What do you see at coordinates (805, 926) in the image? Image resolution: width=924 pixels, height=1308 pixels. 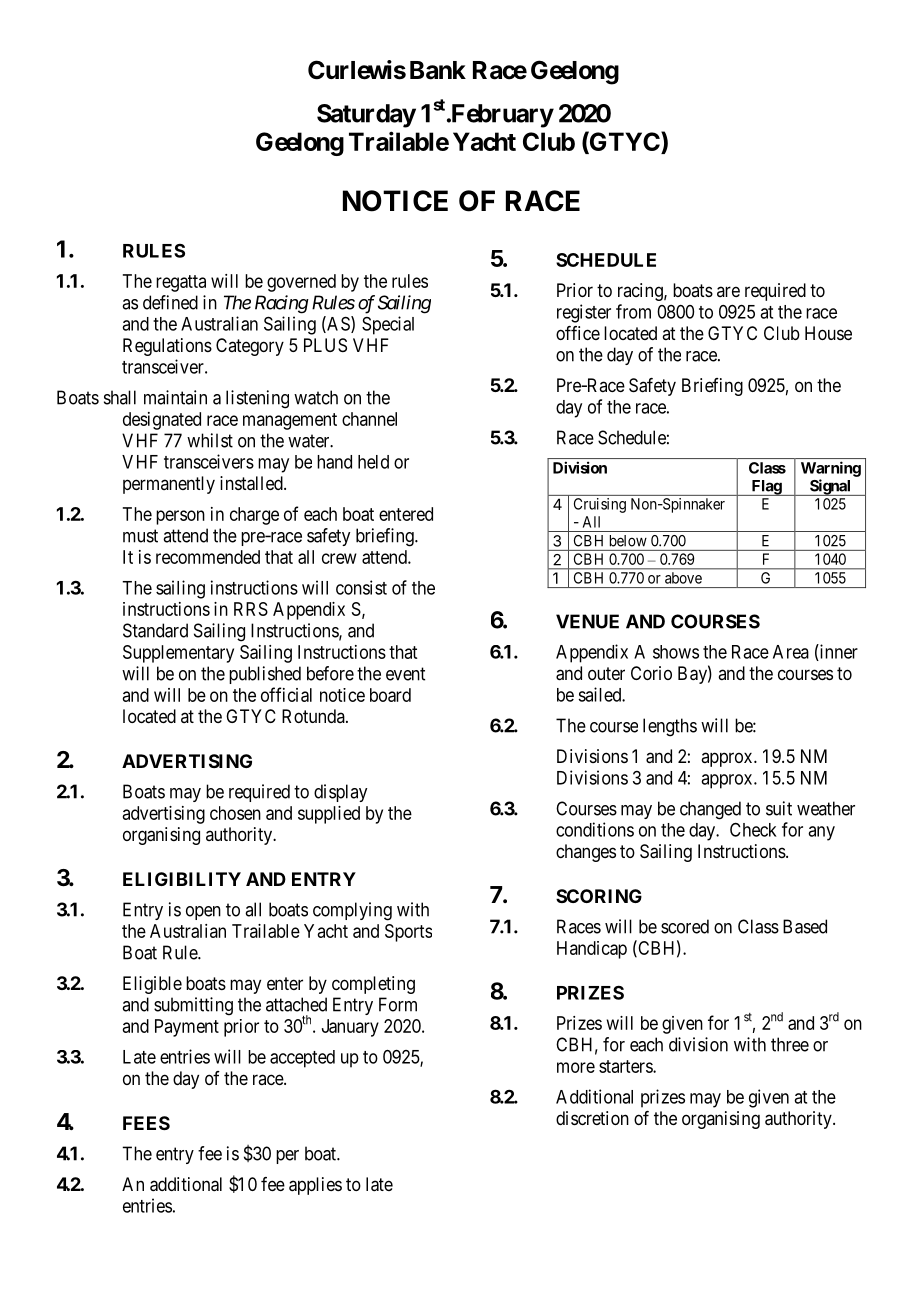 I see `Based` at bounding box center [805, 926].
